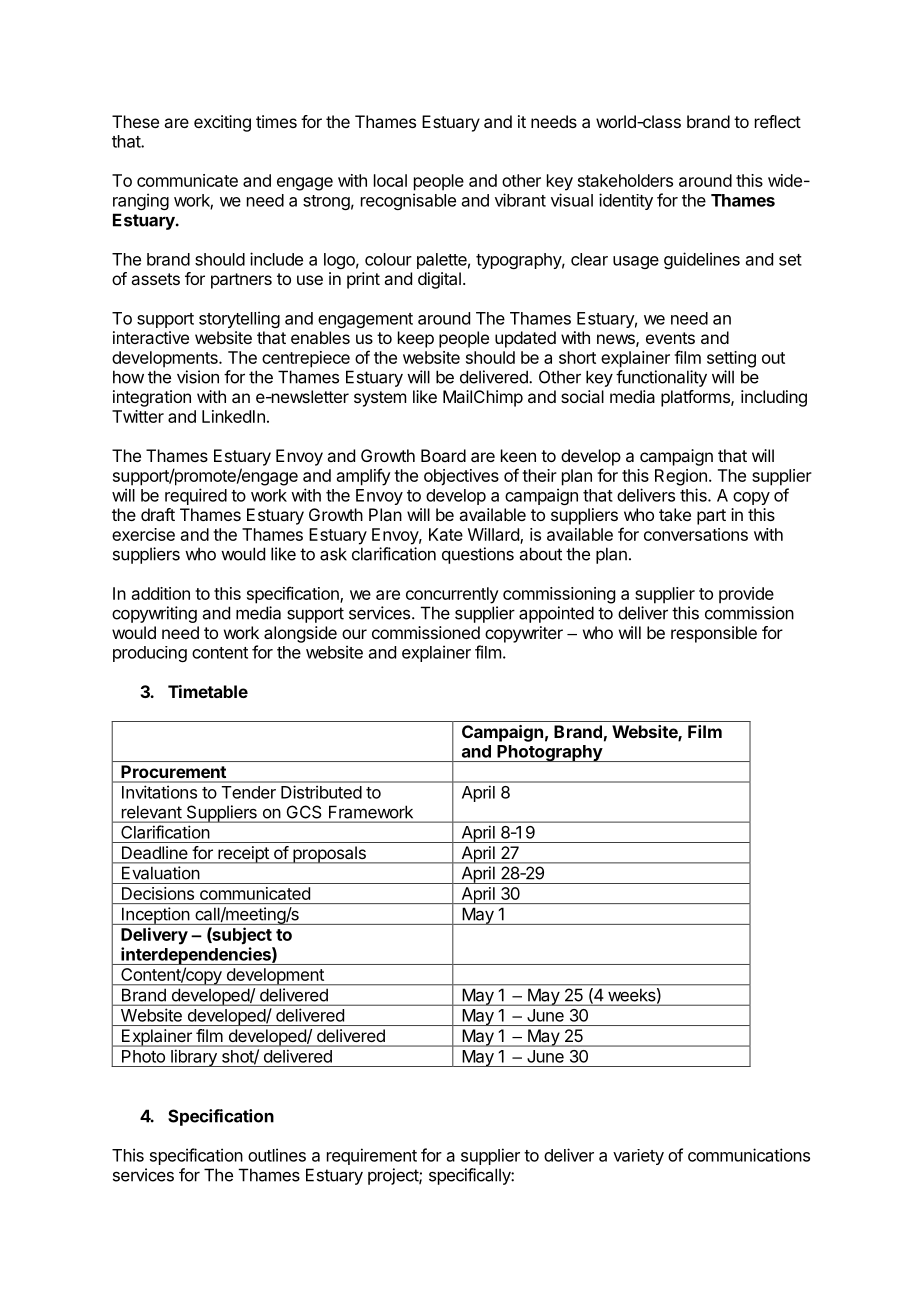 This screenshot has height=1308, width=924. Describe the element at coordinates (394, 1176) in the screenshot. I see `project` at that location.
